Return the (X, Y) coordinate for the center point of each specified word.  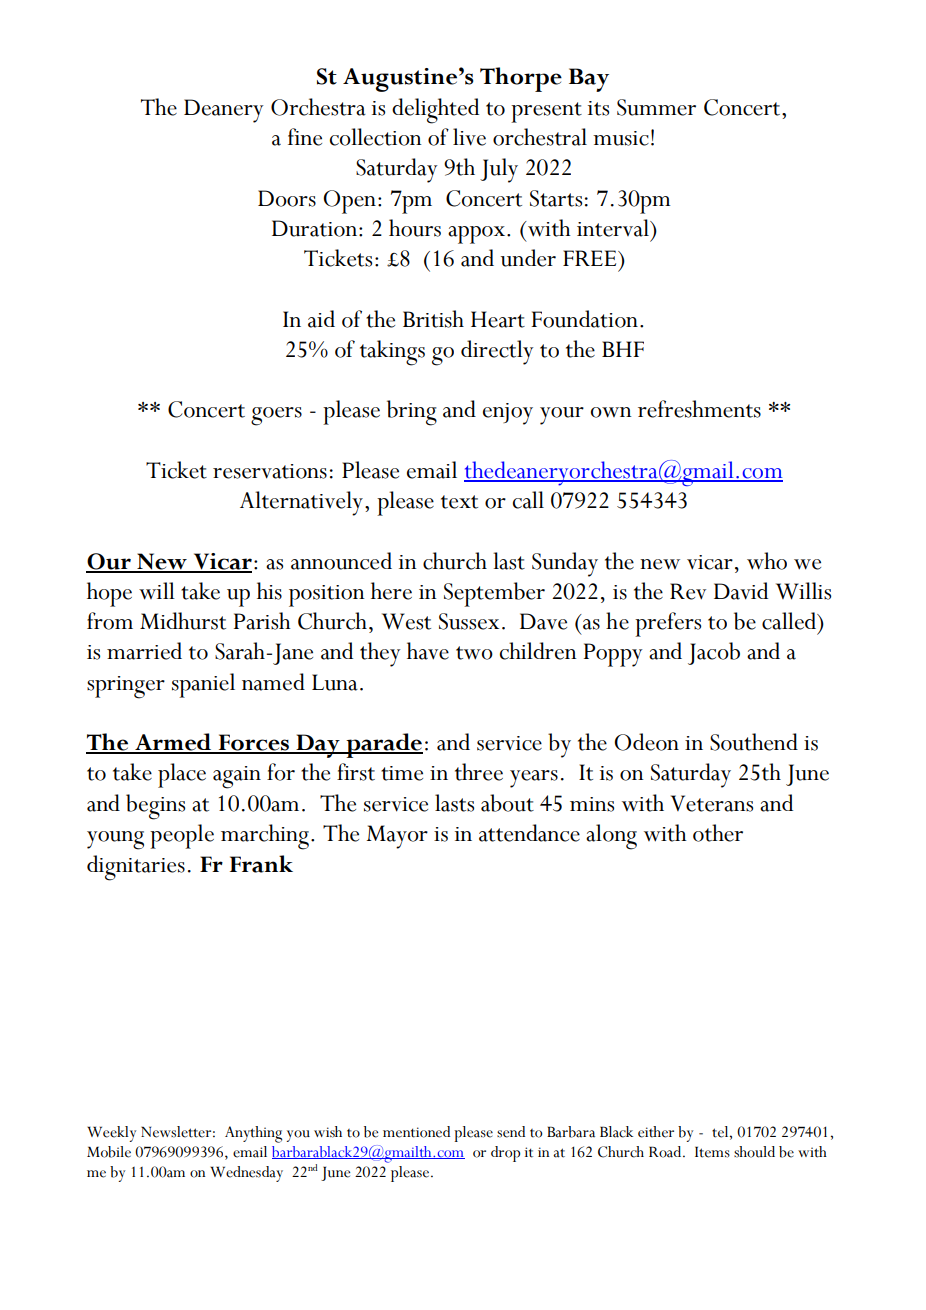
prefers (668, 624)
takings (392, 353)
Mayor (397, 837)
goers (276, 416)
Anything (253, 1134)
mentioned (416, 1132)
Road (666, 1152)
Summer (656, 107)
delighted (435, 111)
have (428, 651)
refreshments (699, 409)
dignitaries (136, 868)
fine (305, 137)
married (144, 651)
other (718, 833)
